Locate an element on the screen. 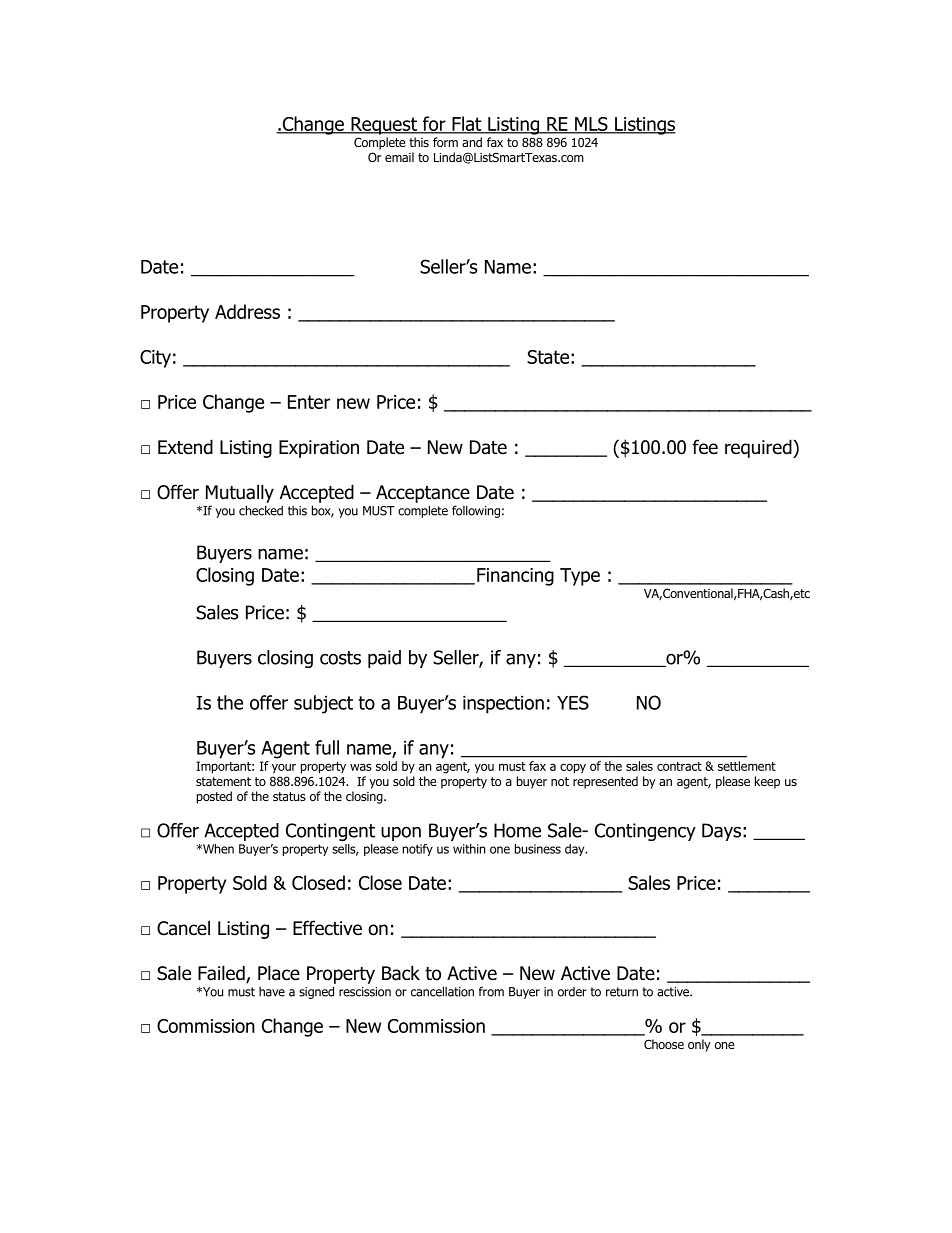 This screenshot has height=1233, width=952. subject is located at coordinates (323, 704).
